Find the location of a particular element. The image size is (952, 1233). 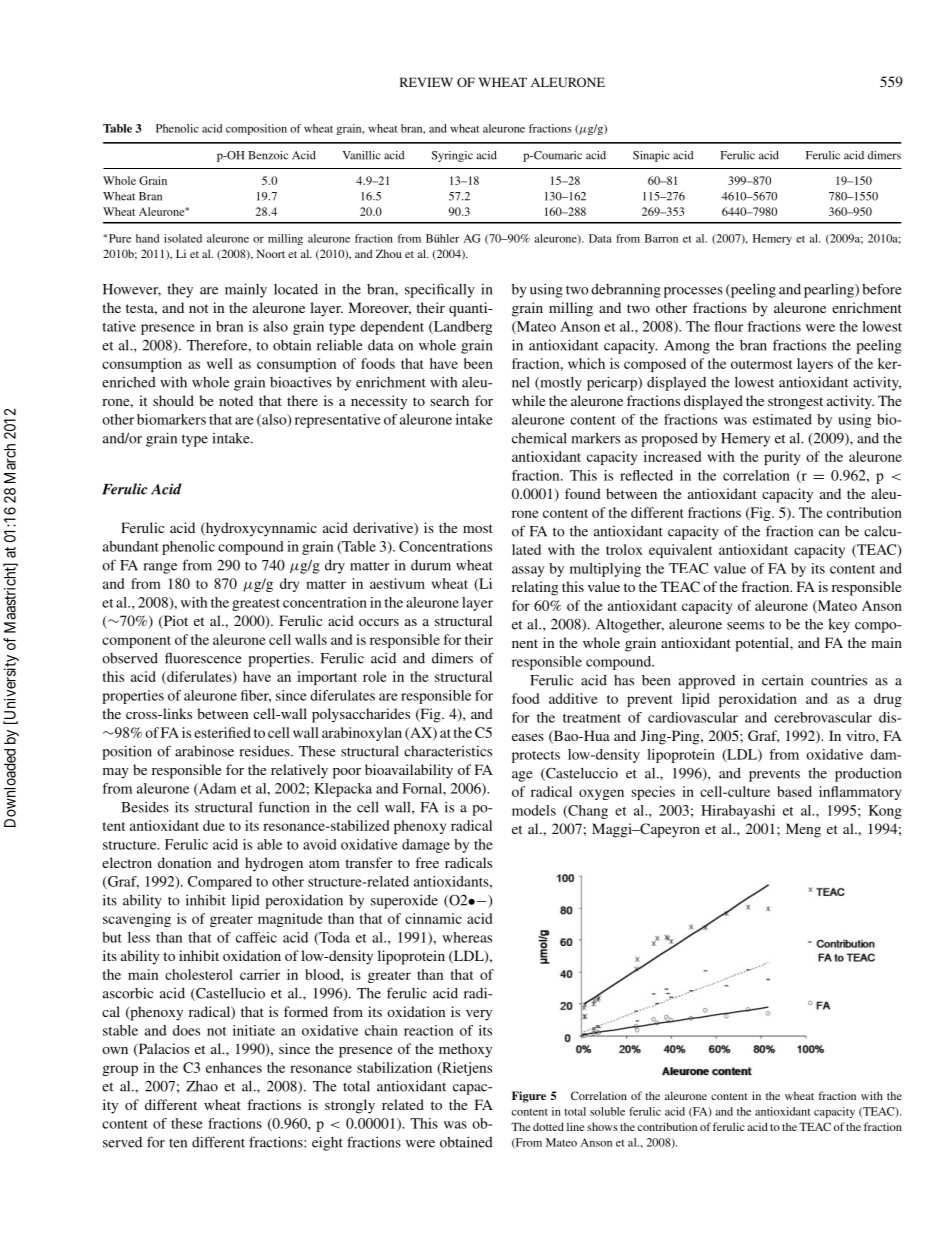

relating is located at coordinates (535, 588).
